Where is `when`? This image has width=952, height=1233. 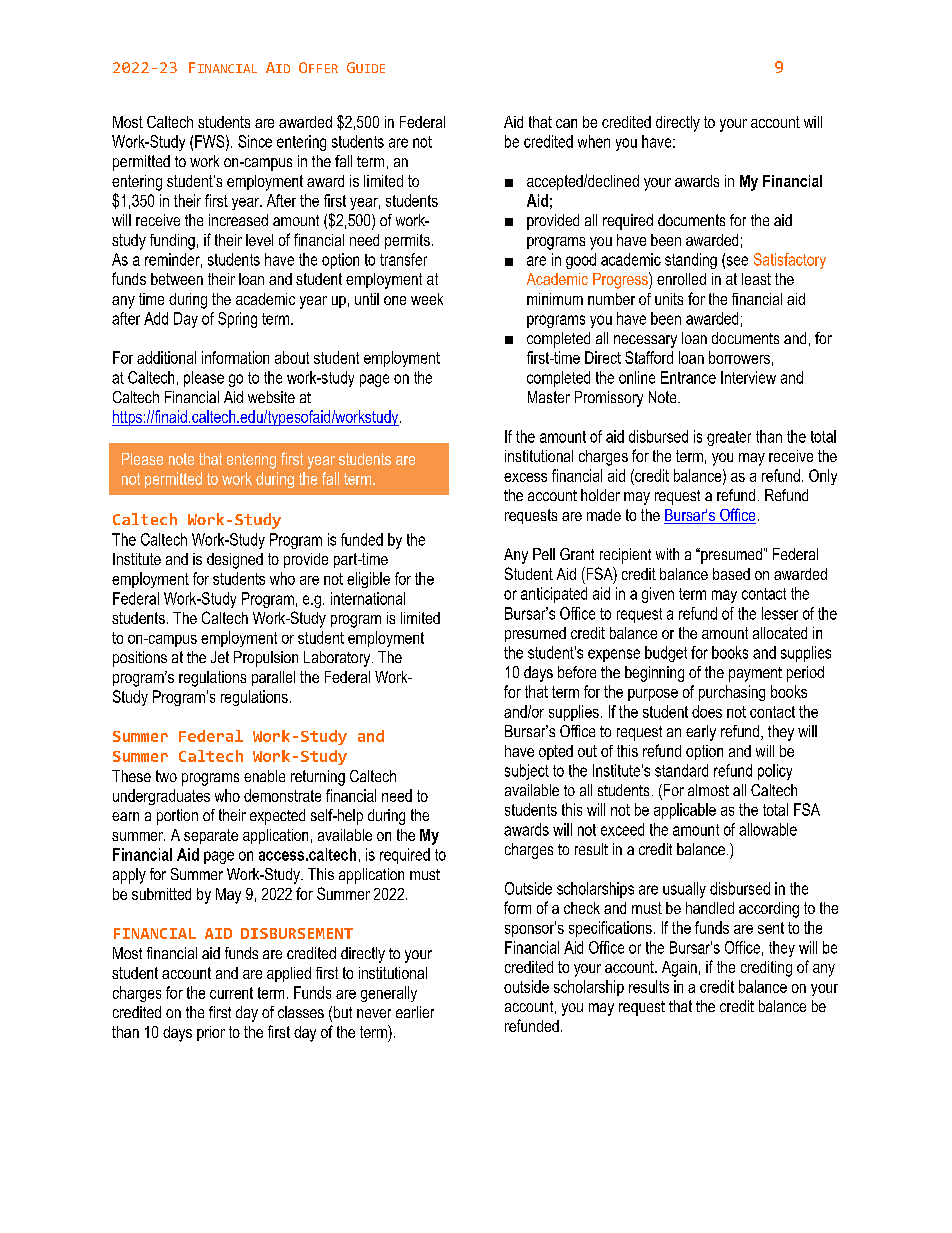
when is located at coordinates (594, 141).
